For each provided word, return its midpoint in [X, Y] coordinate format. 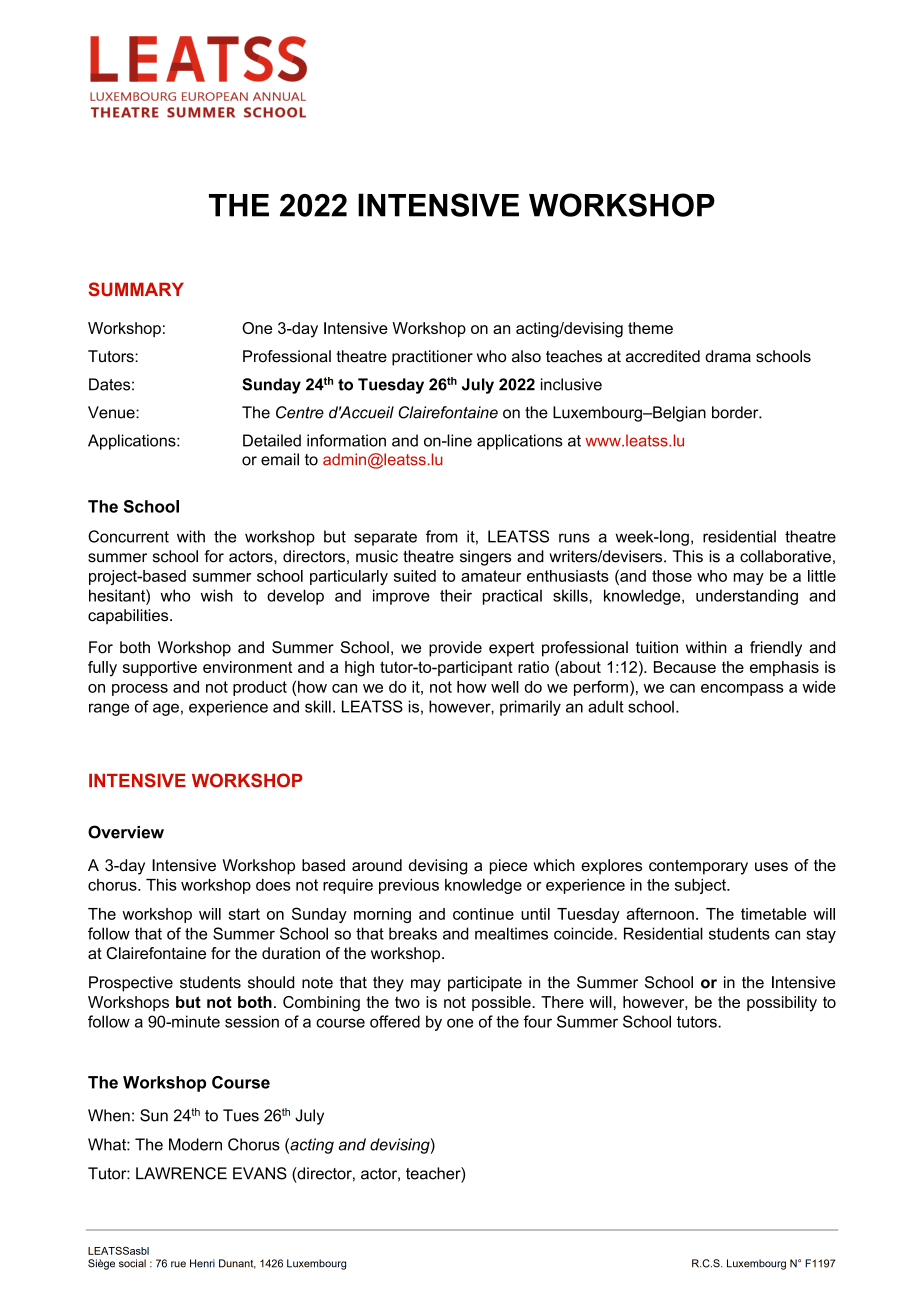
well [505, 687]
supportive [160, 668]
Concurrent [128, 536]
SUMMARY [136, 289]
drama [728, 356]
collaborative [785, 556]
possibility [782, 1004]
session [252, 1021]
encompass [742, 690]
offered [395, 1021]
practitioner [432, 358]
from [442, 536]
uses [771, 867]
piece [508, 867]
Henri [202, 1263]
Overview [126, 832]
